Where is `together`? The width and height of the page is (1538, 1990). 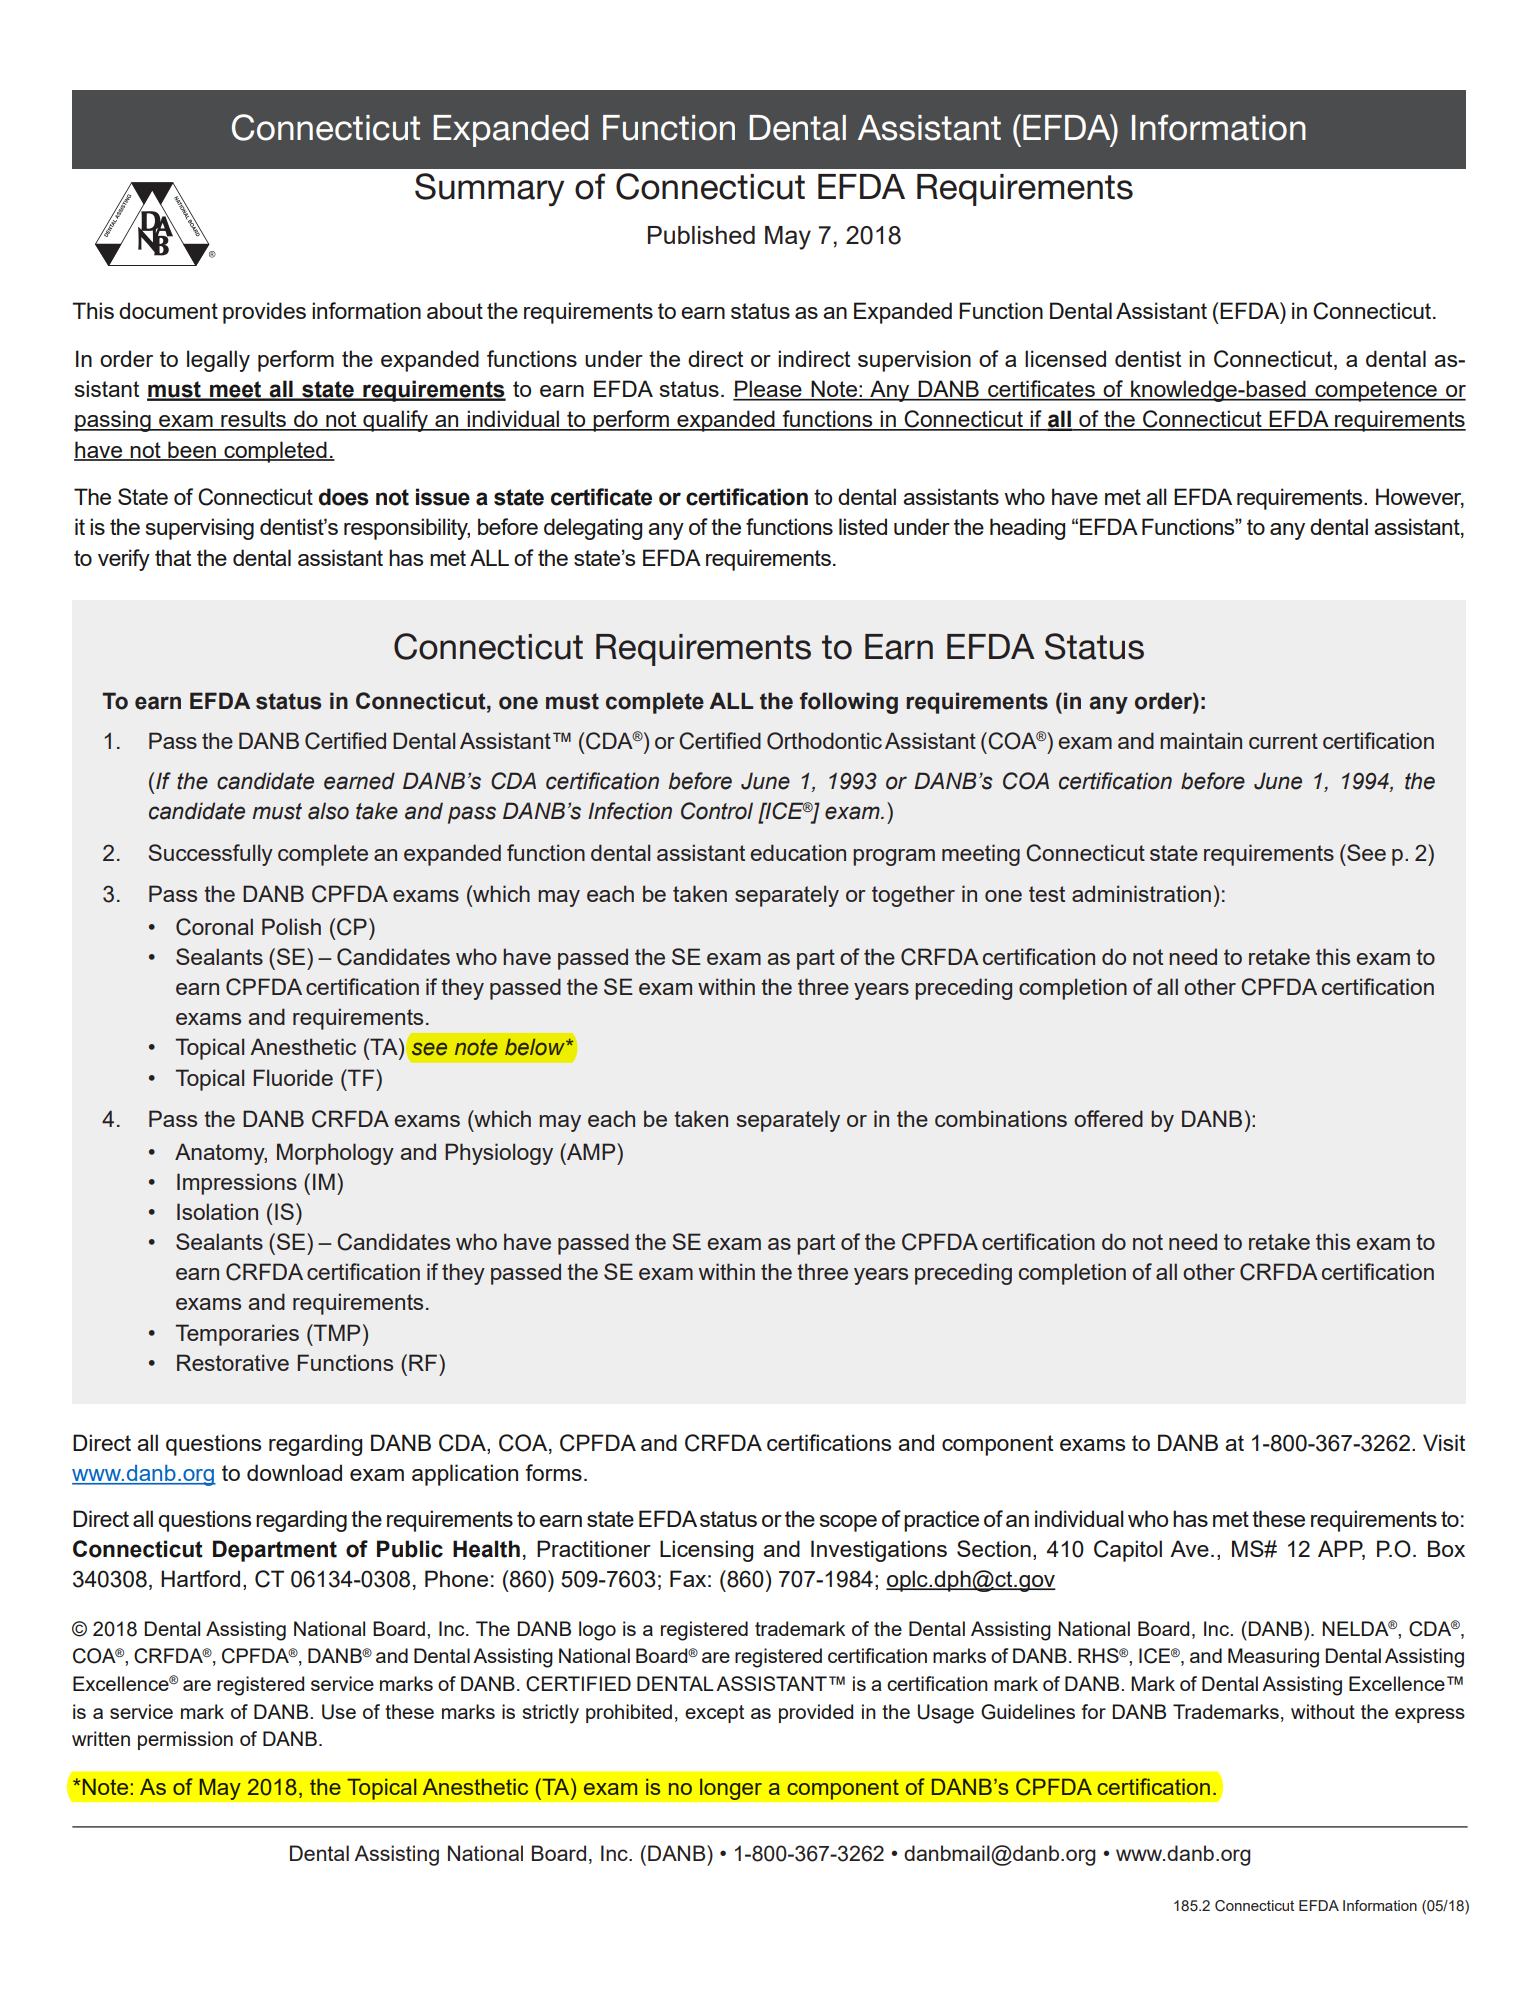 together is located at coordinates (913, 896).
